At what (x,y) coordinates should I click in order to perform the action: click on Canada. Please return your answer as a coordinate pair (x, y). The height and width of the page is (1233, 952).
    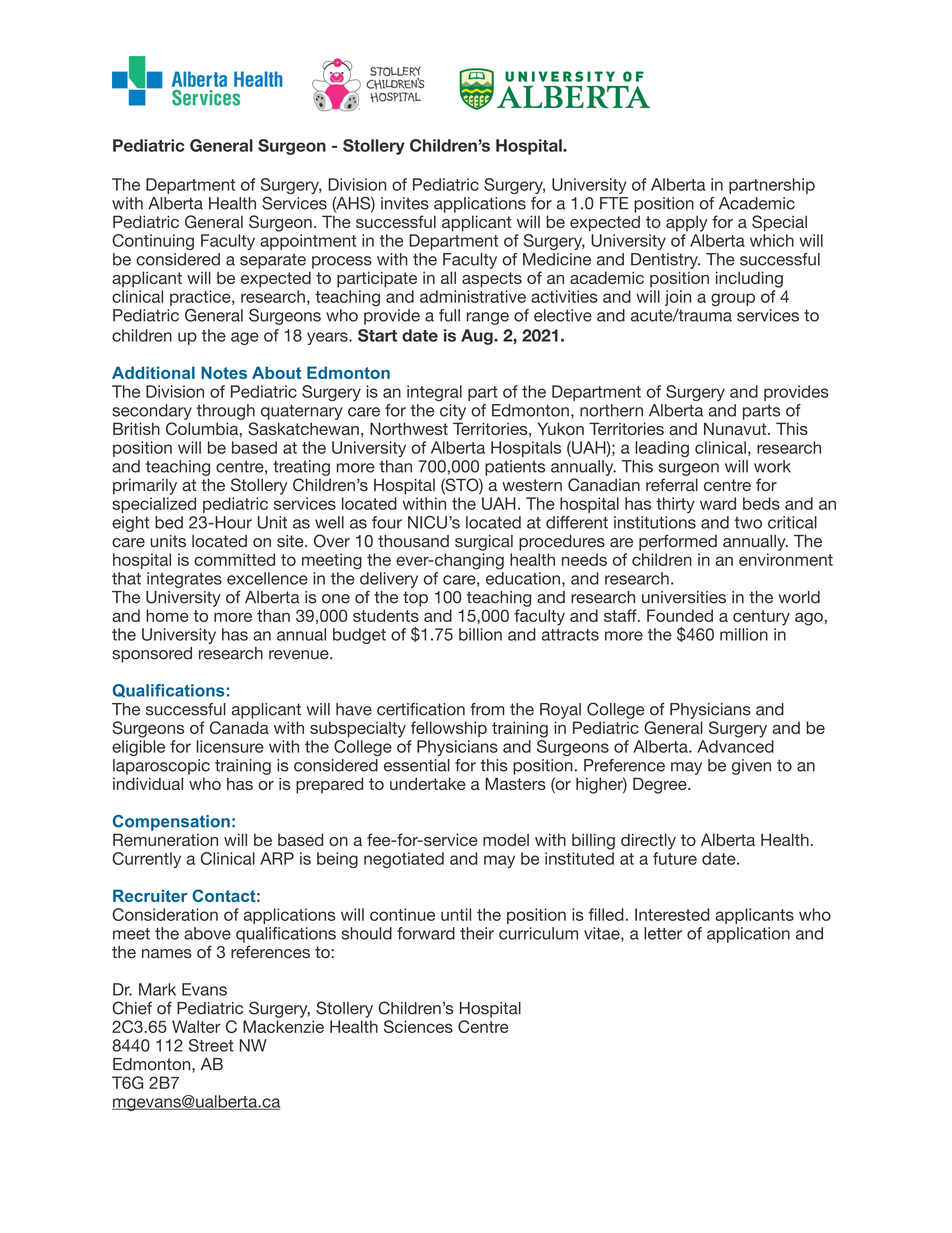
    Looking at the image, I should click on (239, 727).
